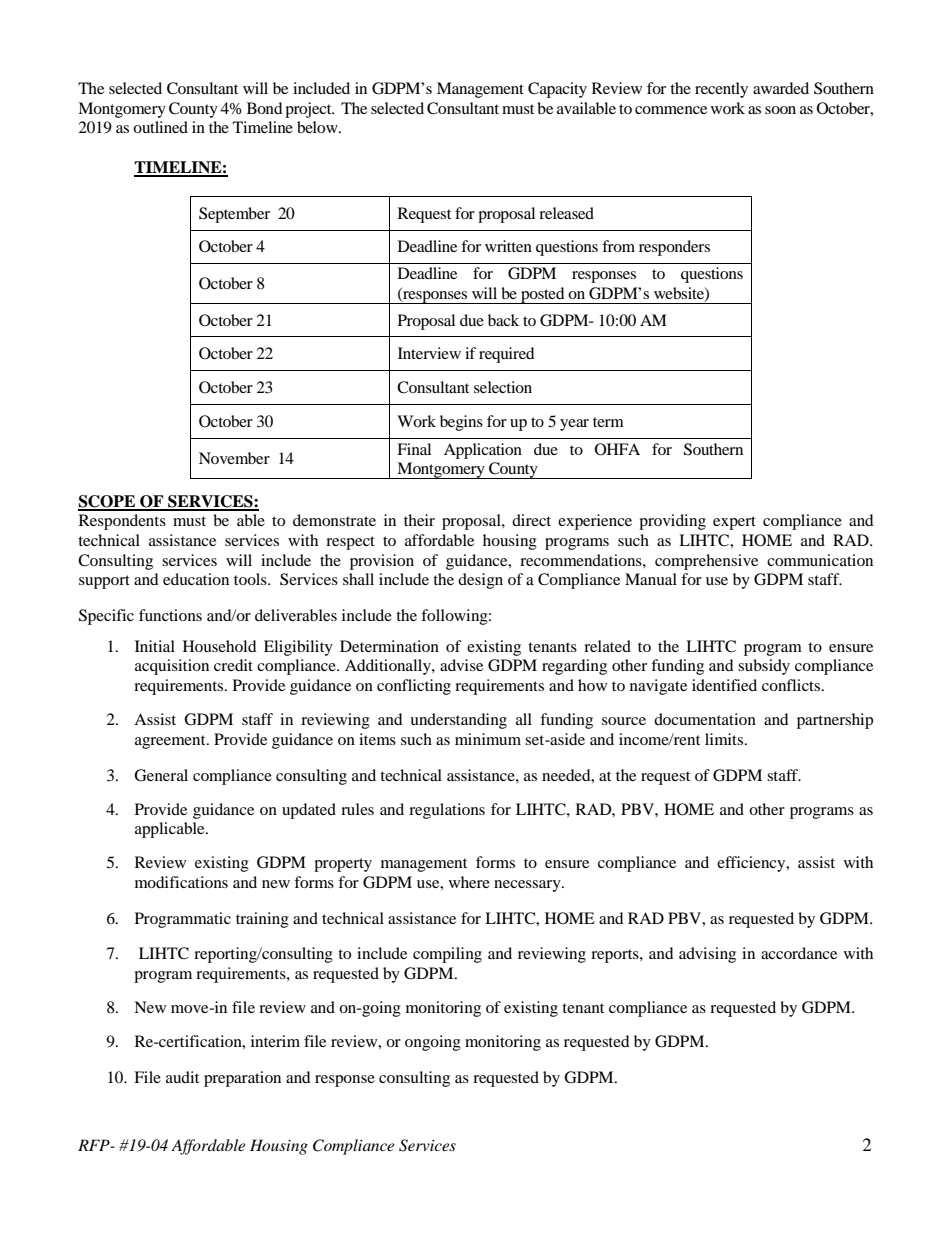  What do you see at coordinates (182, 1077) in the image?
I see `audit` at bounding box center [182, 1077].
